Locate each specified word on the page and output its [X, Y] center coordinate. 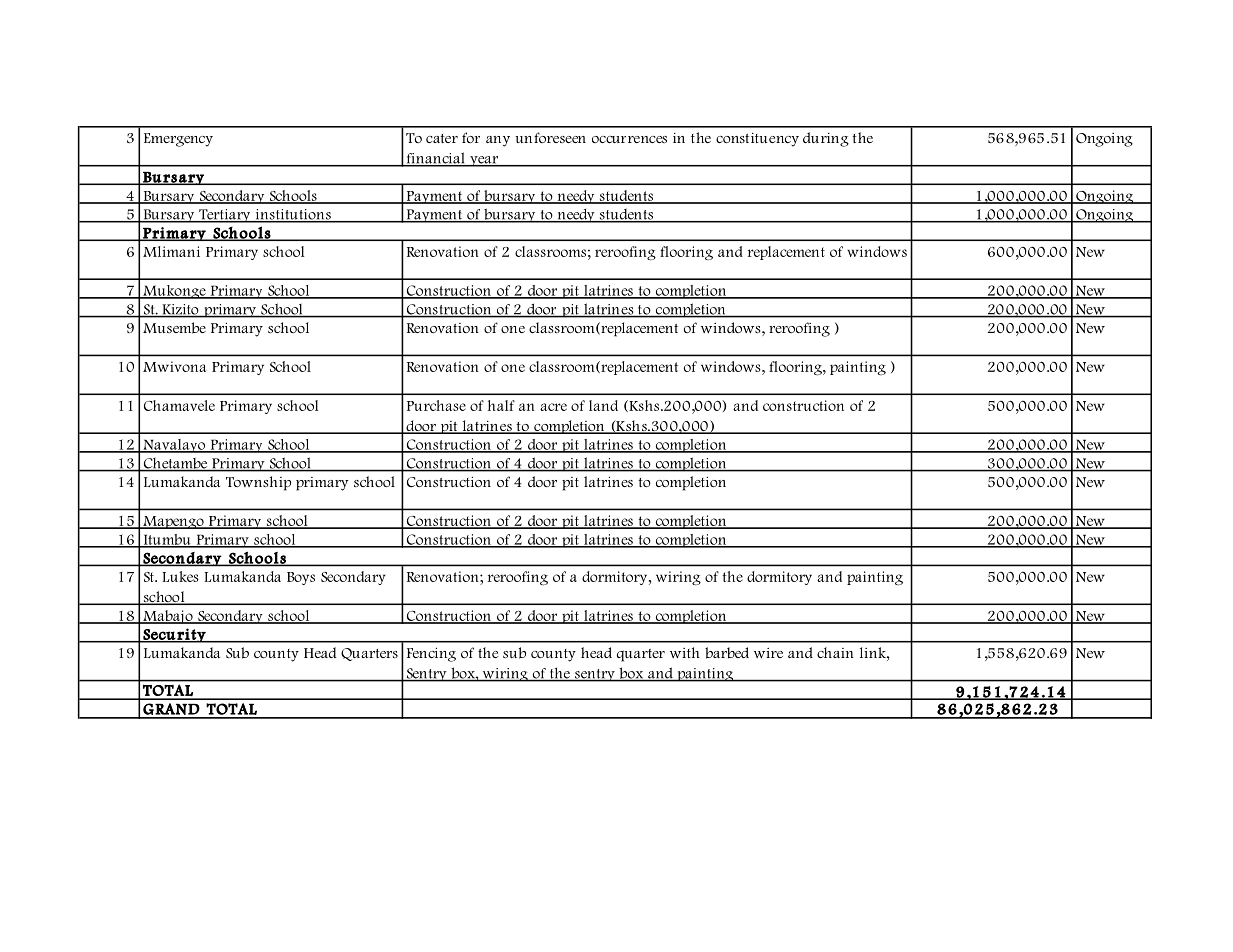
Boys [301, 578]
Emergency [178, 140]
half [501, 405]
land [603, 405]
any [498, 141]
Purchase [436, 405]
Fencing [431, 654]
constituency [757, 139]
